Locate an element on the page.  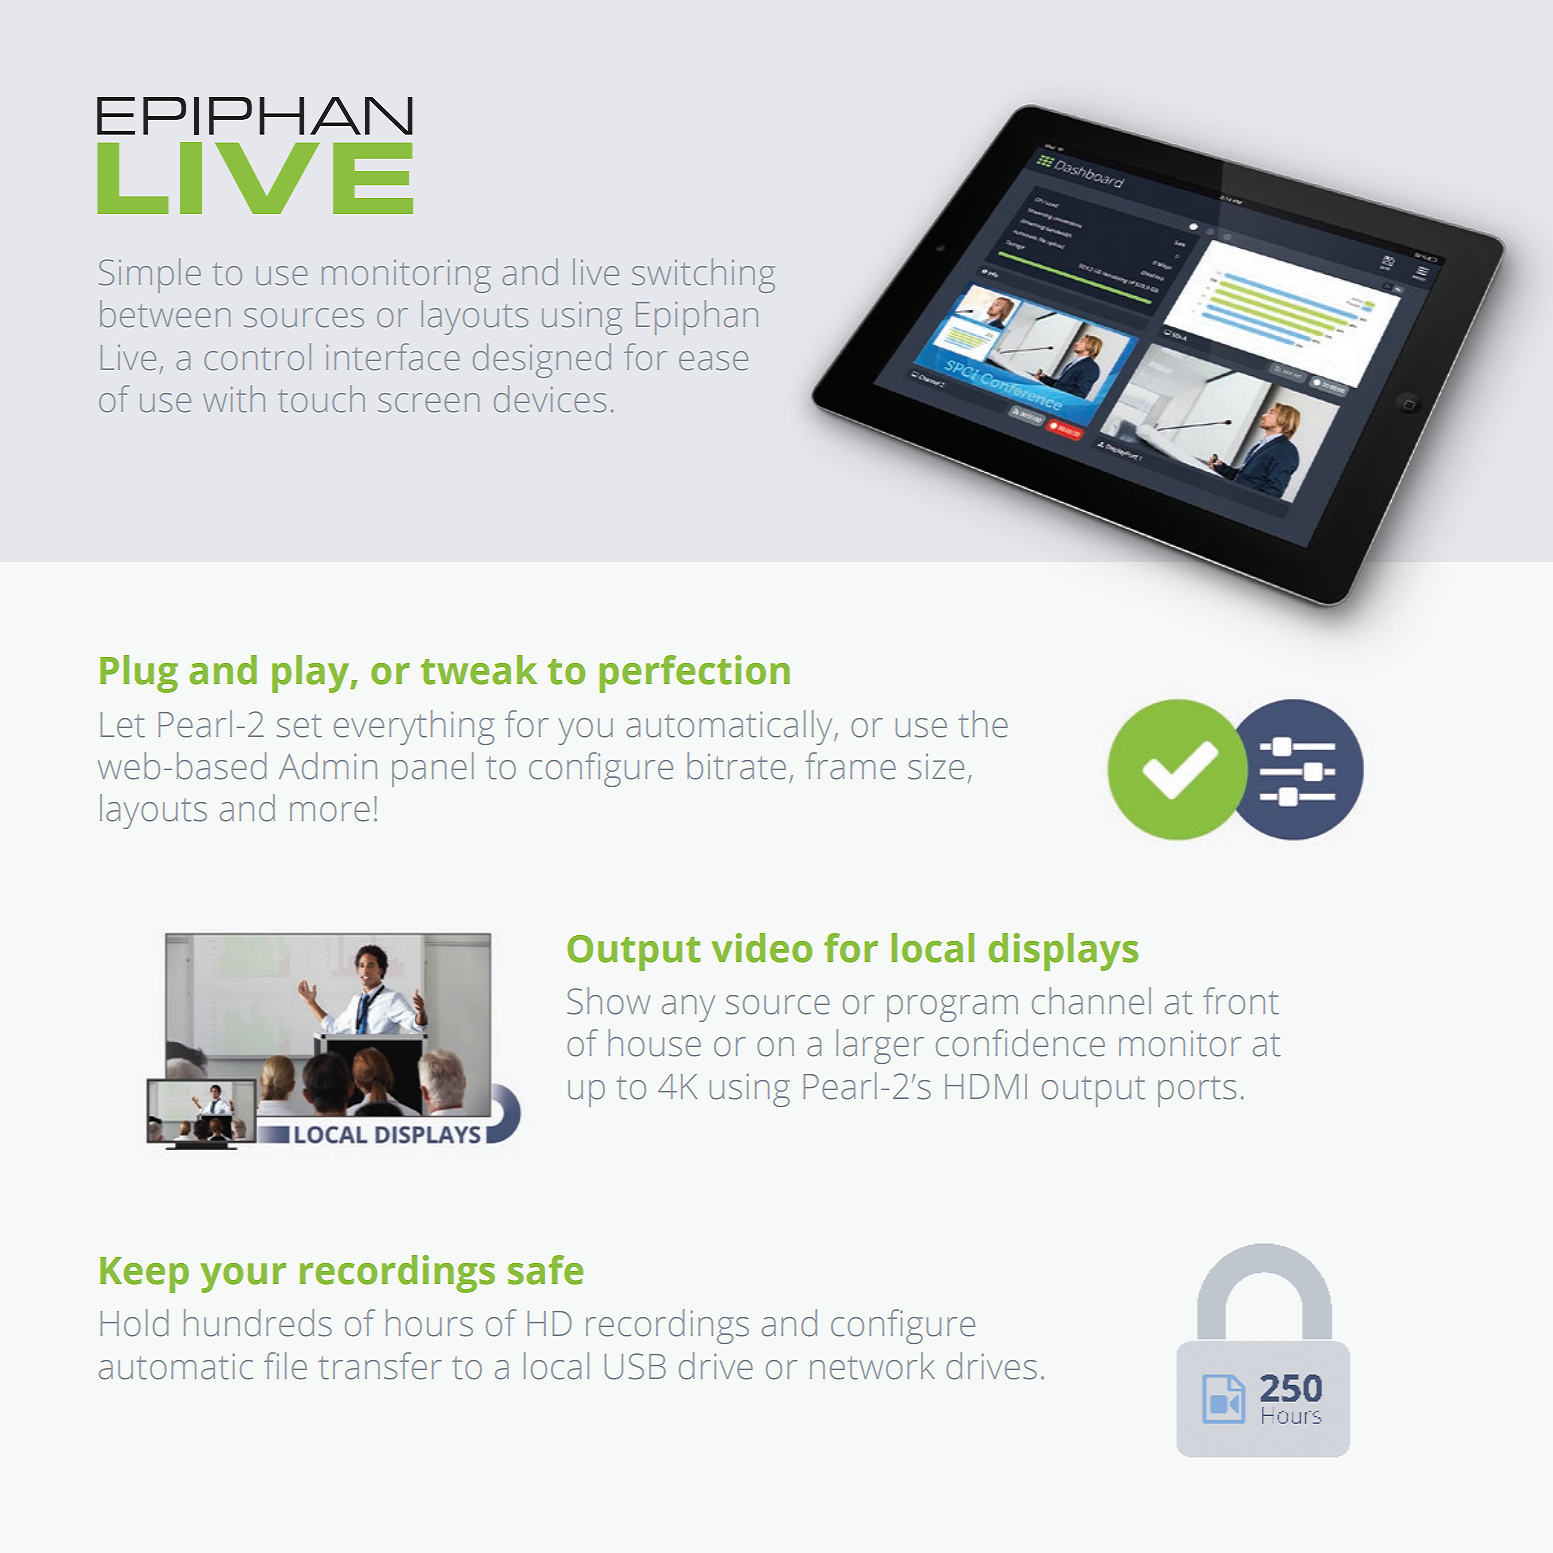
between is located at coordinates (165, 313).
